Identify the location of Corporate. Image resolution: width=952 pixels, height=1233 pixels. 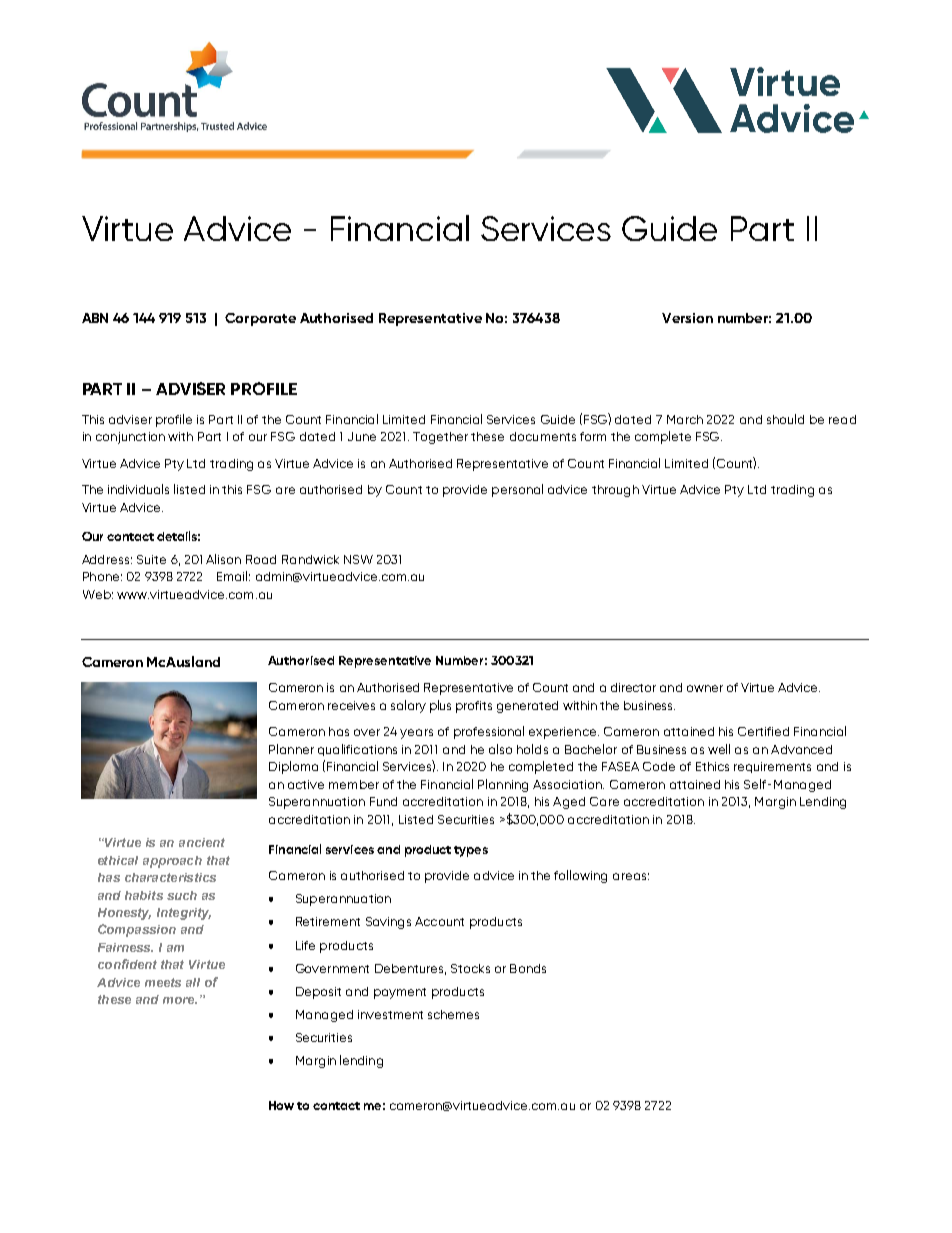
(260, 319).
